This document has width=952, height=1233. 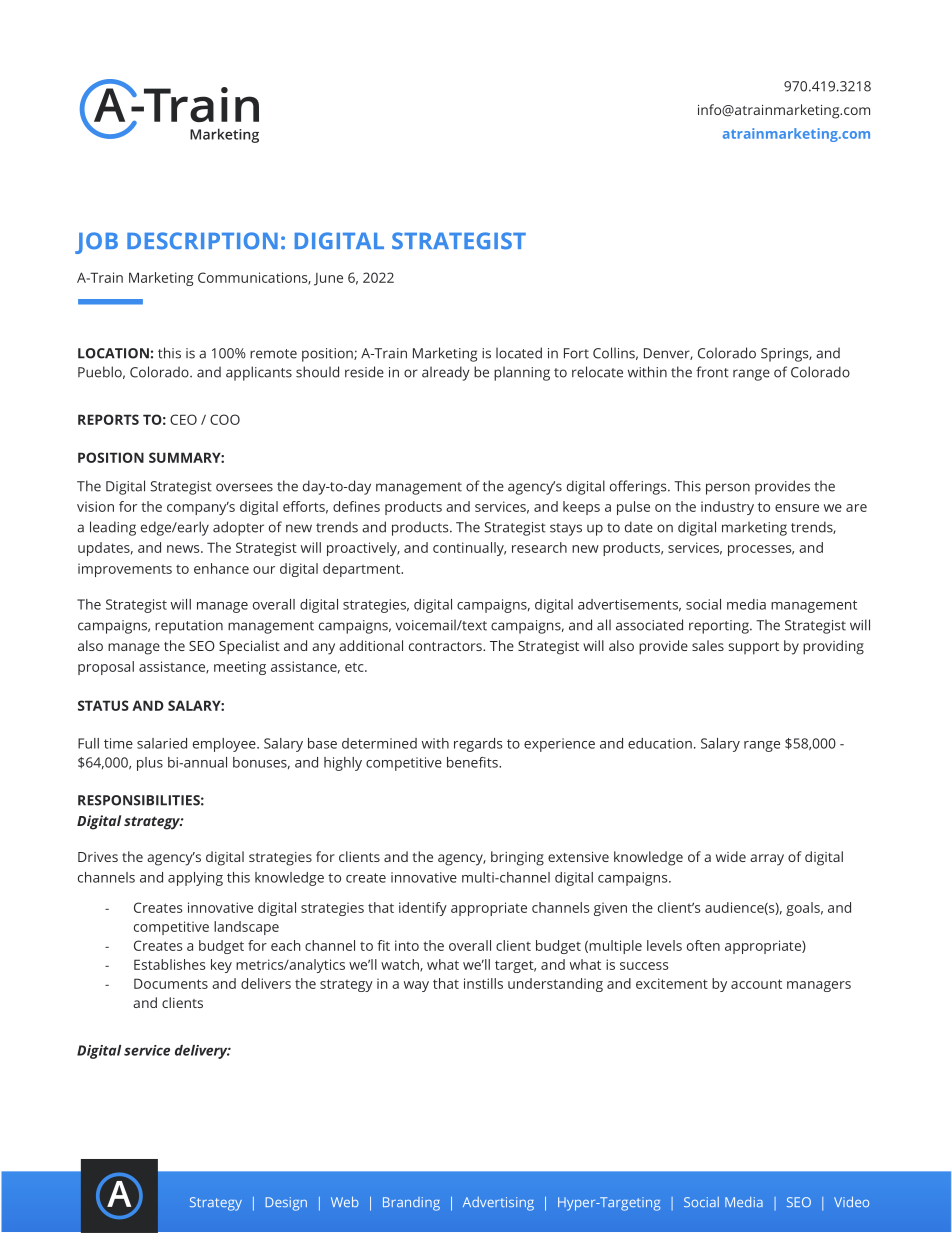 I want to click on Advertising, so click(x=498, y=1204).
